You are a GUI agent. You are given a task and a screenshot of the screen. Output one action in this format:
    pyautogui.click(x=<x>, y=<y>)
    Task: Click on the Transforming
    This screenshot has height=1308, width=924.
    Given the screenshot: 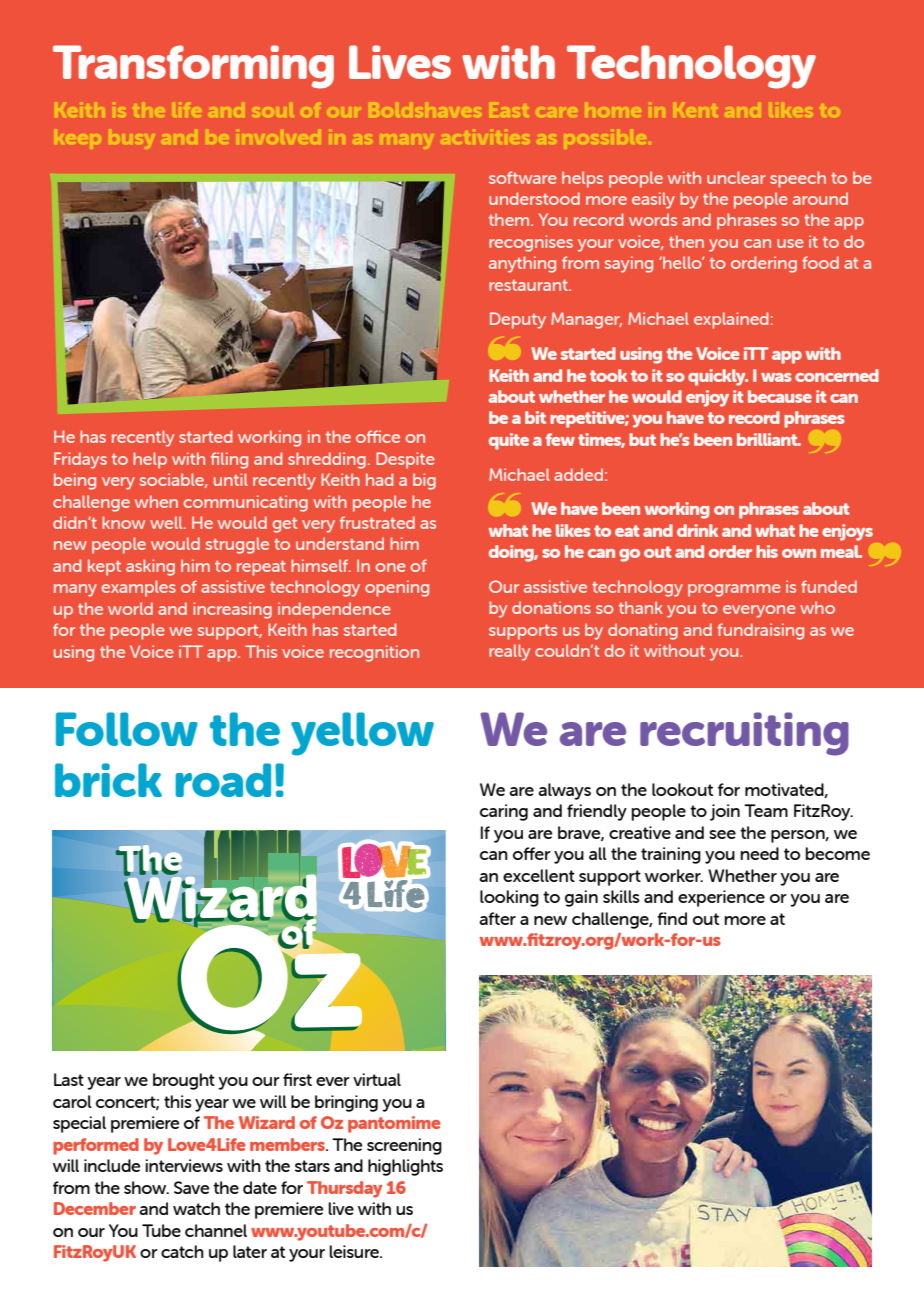 What is the action you would take?
    pyautogui.click(x=193, y=67)
